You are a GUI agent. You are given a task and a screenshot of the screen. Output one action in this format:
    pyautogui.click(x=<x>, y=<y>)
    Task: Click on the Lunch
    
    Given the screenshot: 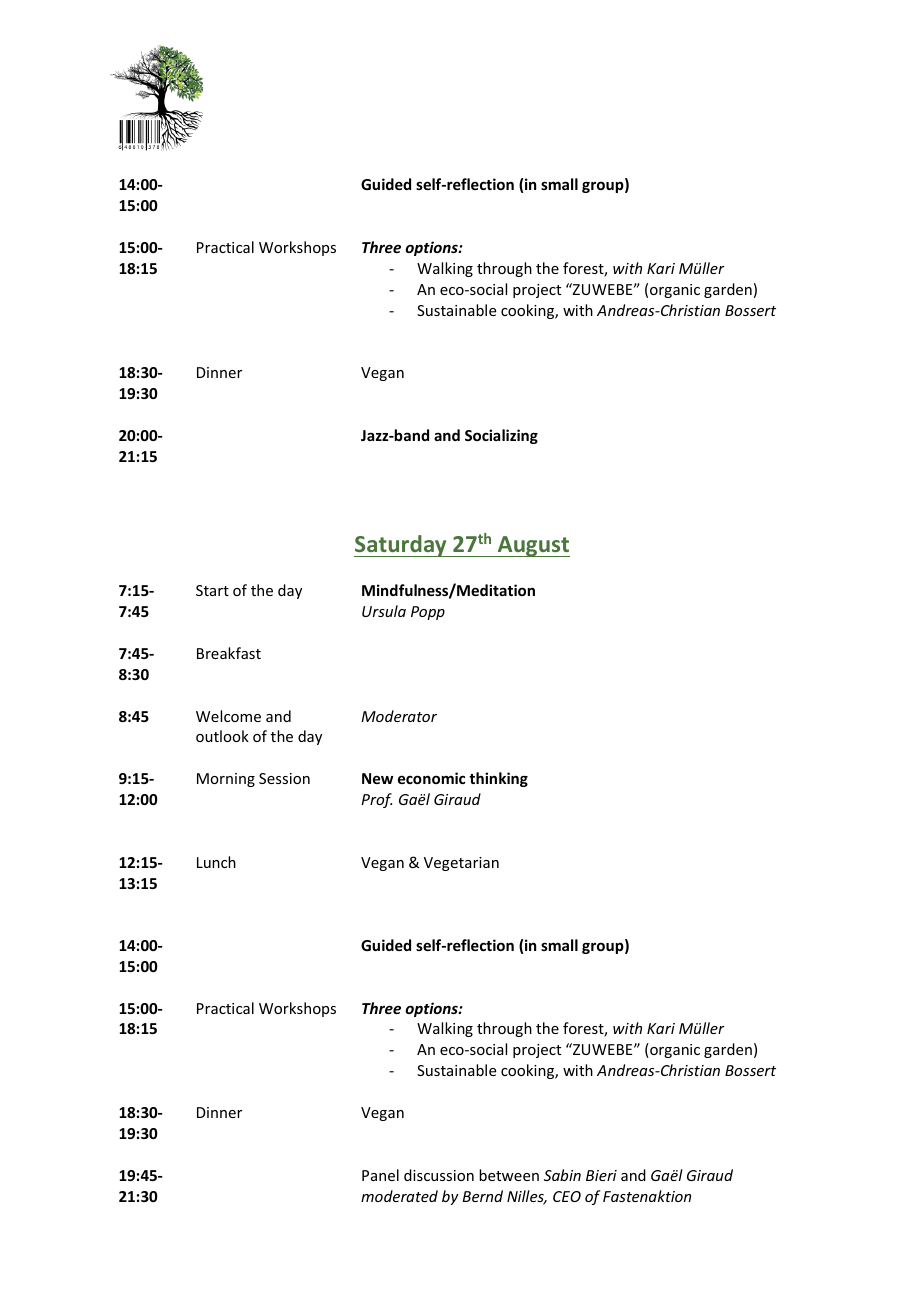 What is the action you would take?
    pyautogui.click(x=216, y=862)
